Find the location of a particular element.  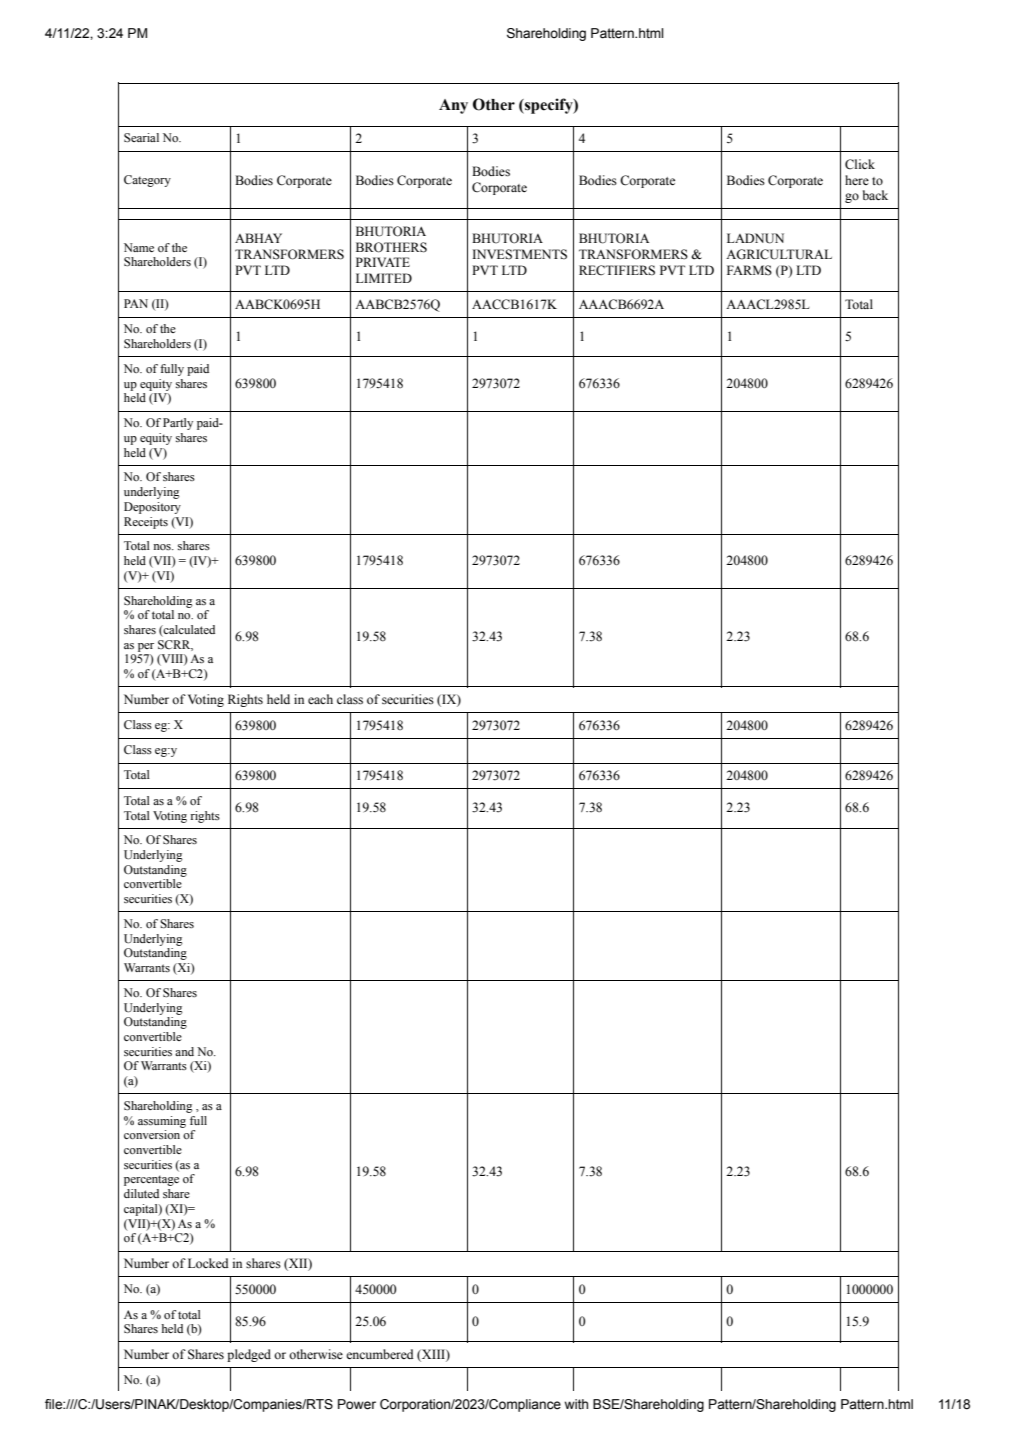

FARMS is located at coordinates (749, 270).
